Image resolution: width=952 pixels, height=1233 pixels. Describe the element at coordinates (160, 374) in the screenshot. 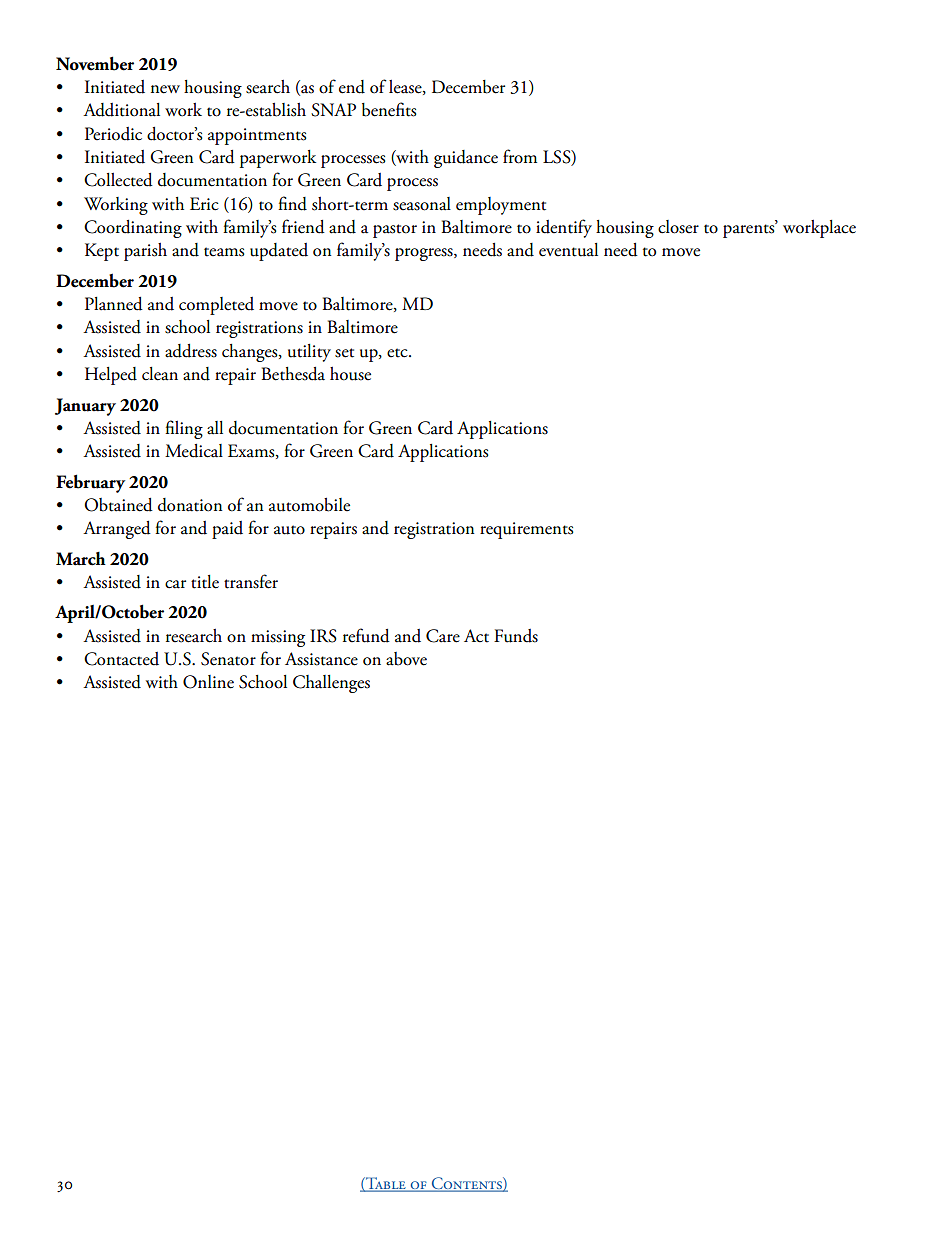

I see `clean` at that location.
